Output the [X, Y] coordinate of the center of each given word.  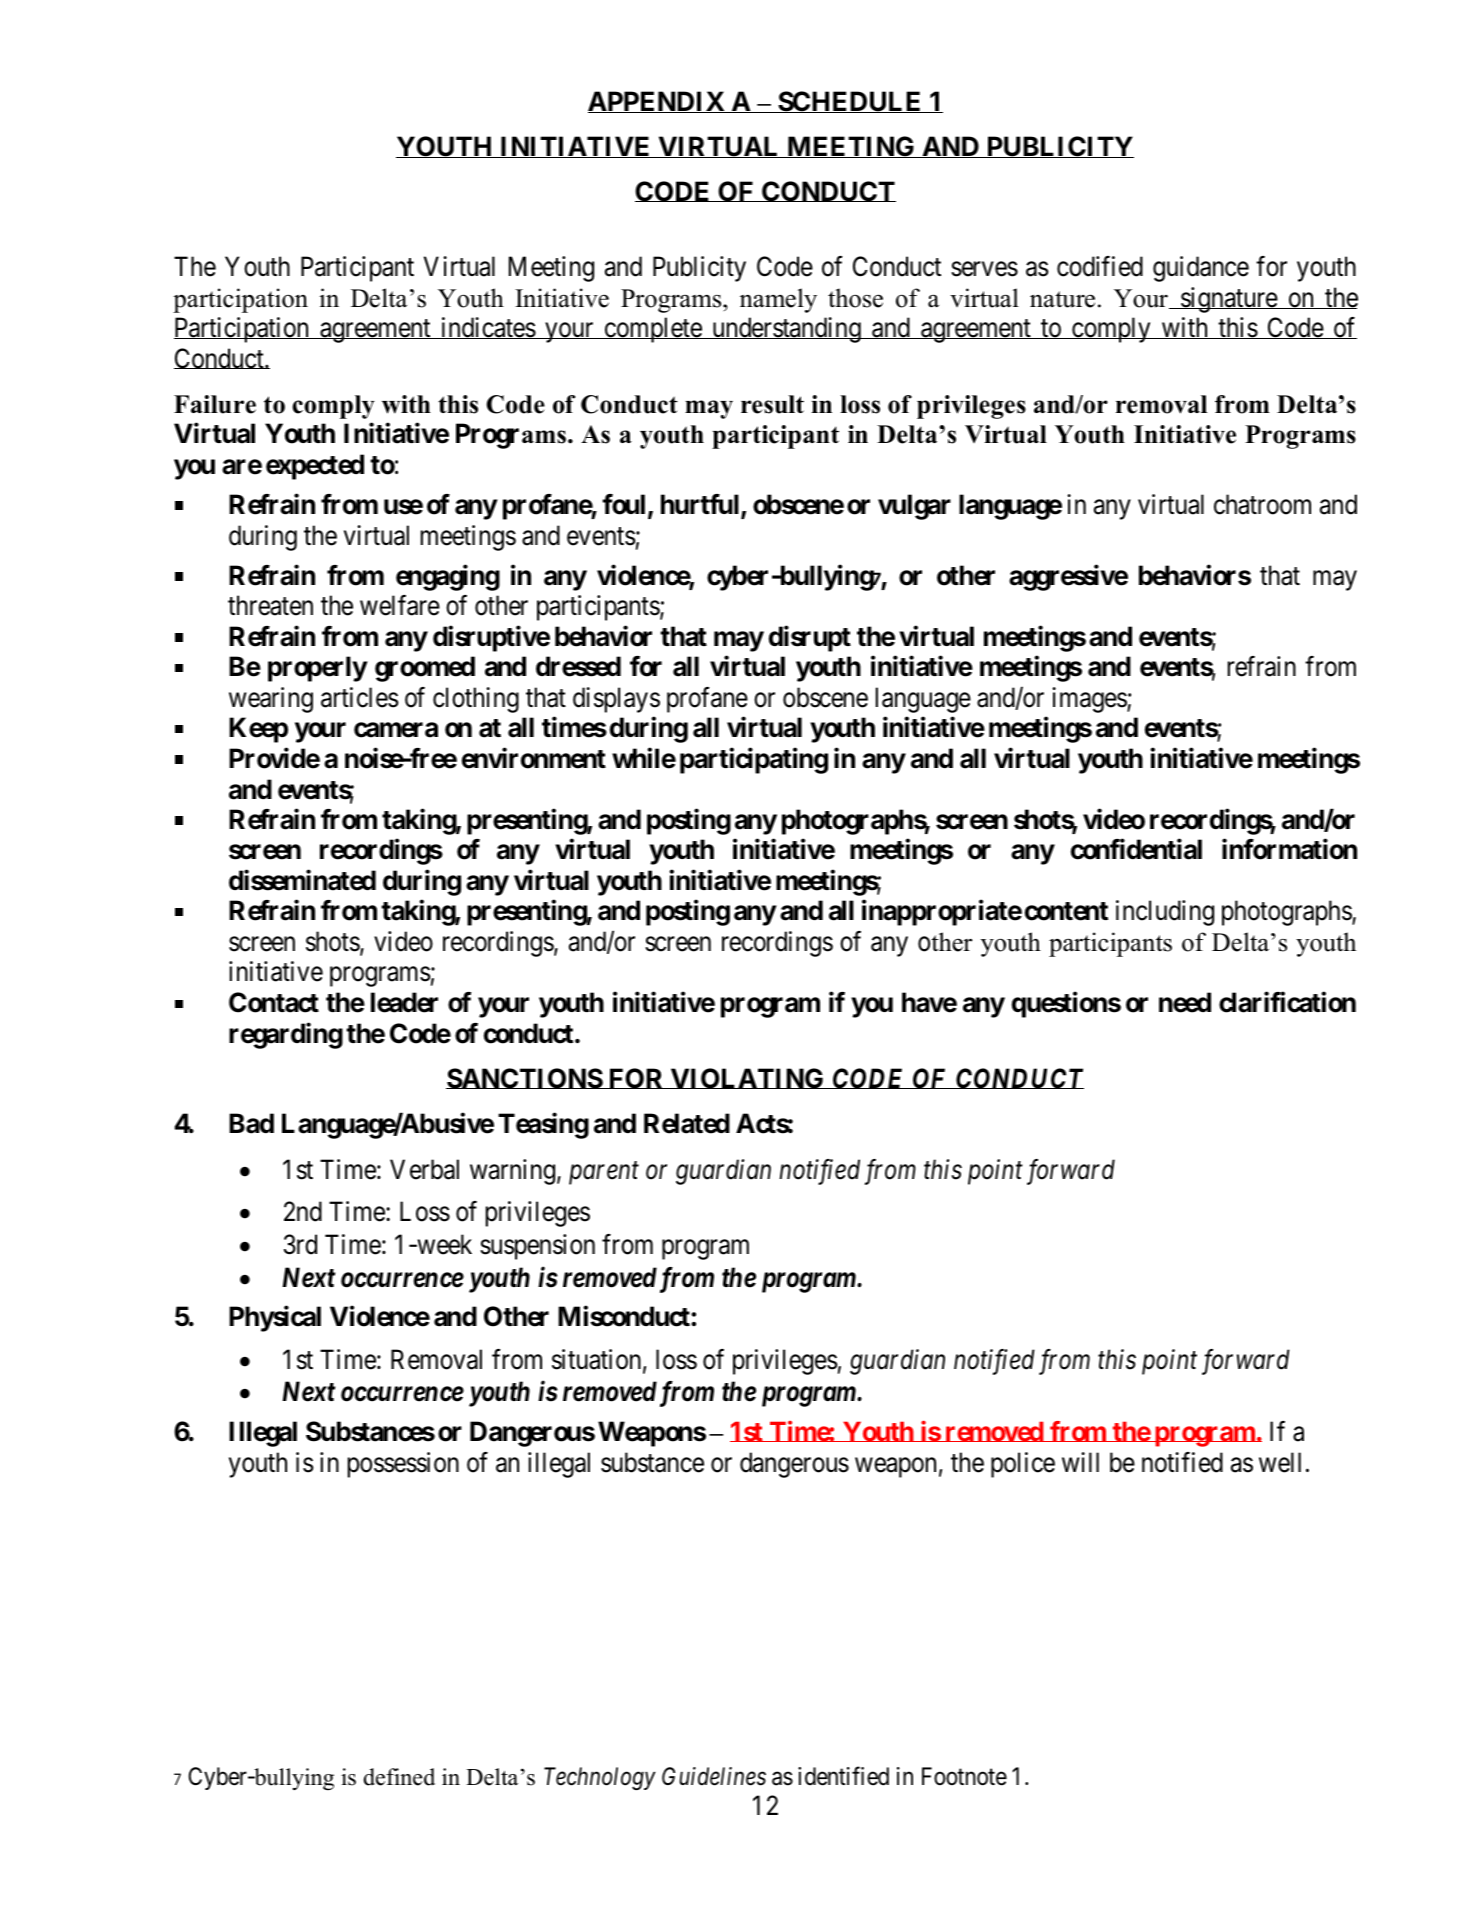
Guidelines [714, 1776]
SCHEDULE [850, 102]
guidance [1201, 269]
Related [687, 1123]
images [1090, 700]
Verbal [424, 1169]
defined [399, 1777]
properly [317, 669]
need [1185, 1002]
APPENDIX [657, 102]
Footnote [964, 1776]
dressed [578, 666]
